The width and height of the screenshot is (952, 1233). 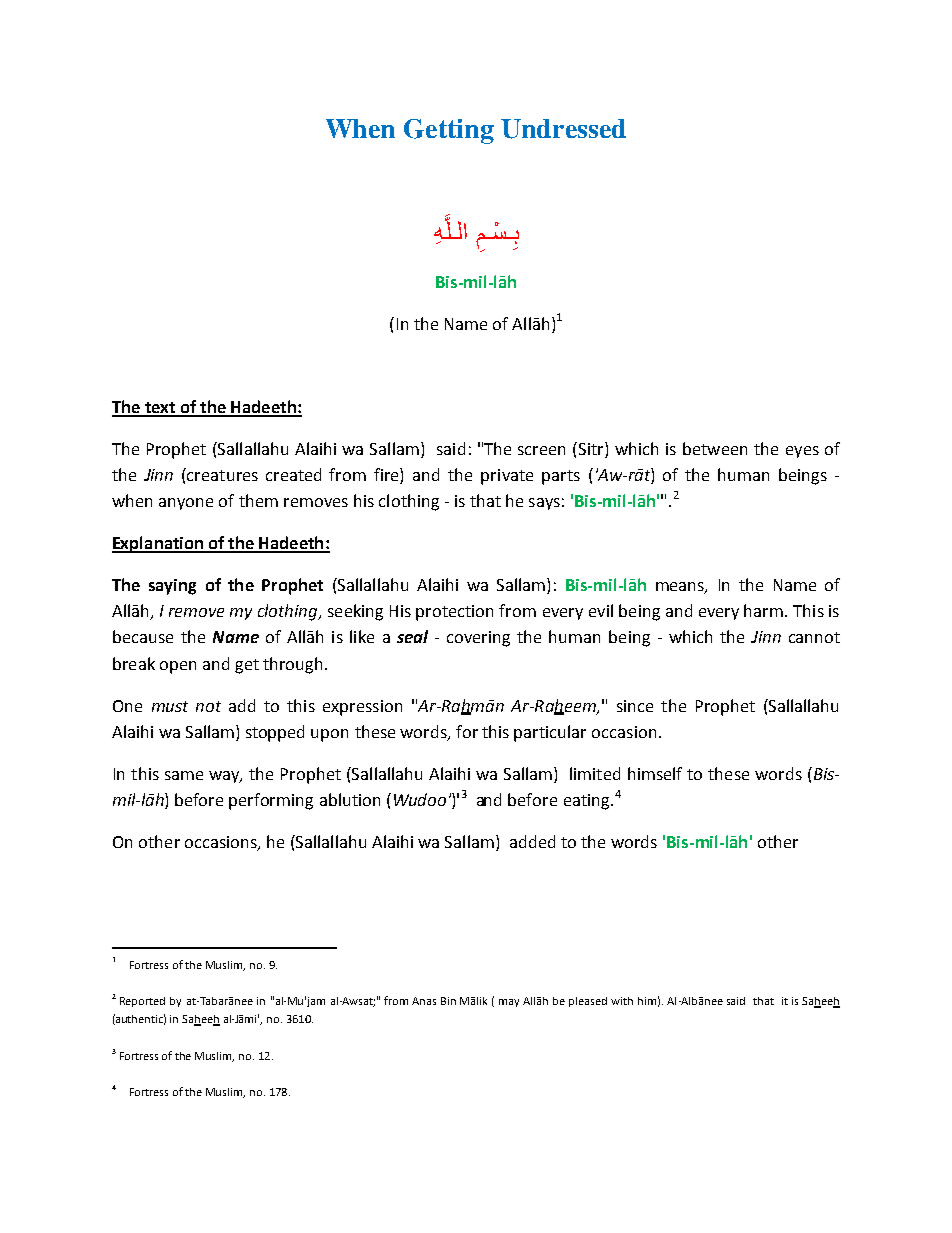 I want to click on Undressed, so click(x=563, y=129).
